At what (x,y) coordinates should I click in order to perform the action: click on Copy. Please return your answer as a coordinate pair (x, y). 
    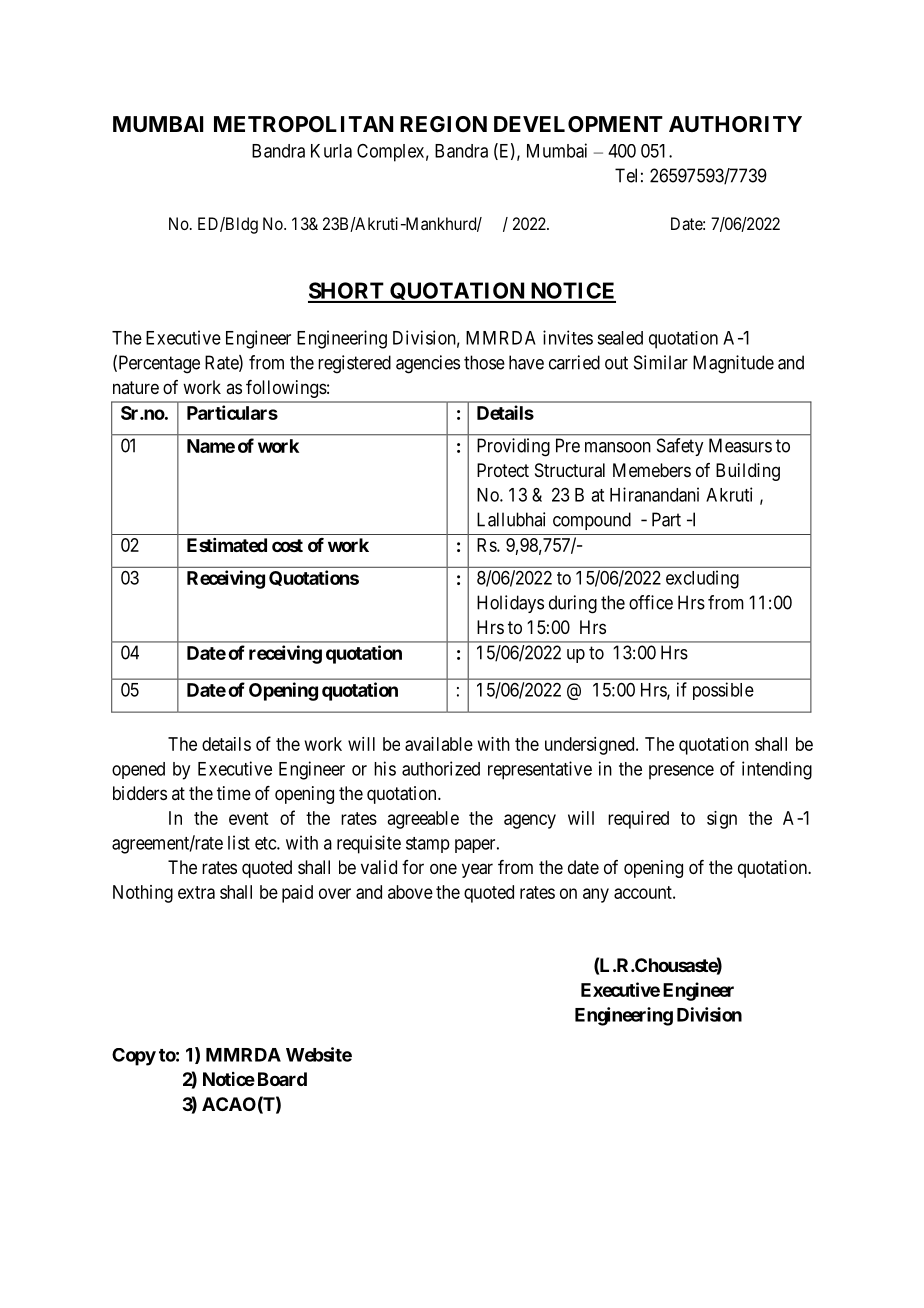
    Looking at the image, I should click on (134, 1057).
